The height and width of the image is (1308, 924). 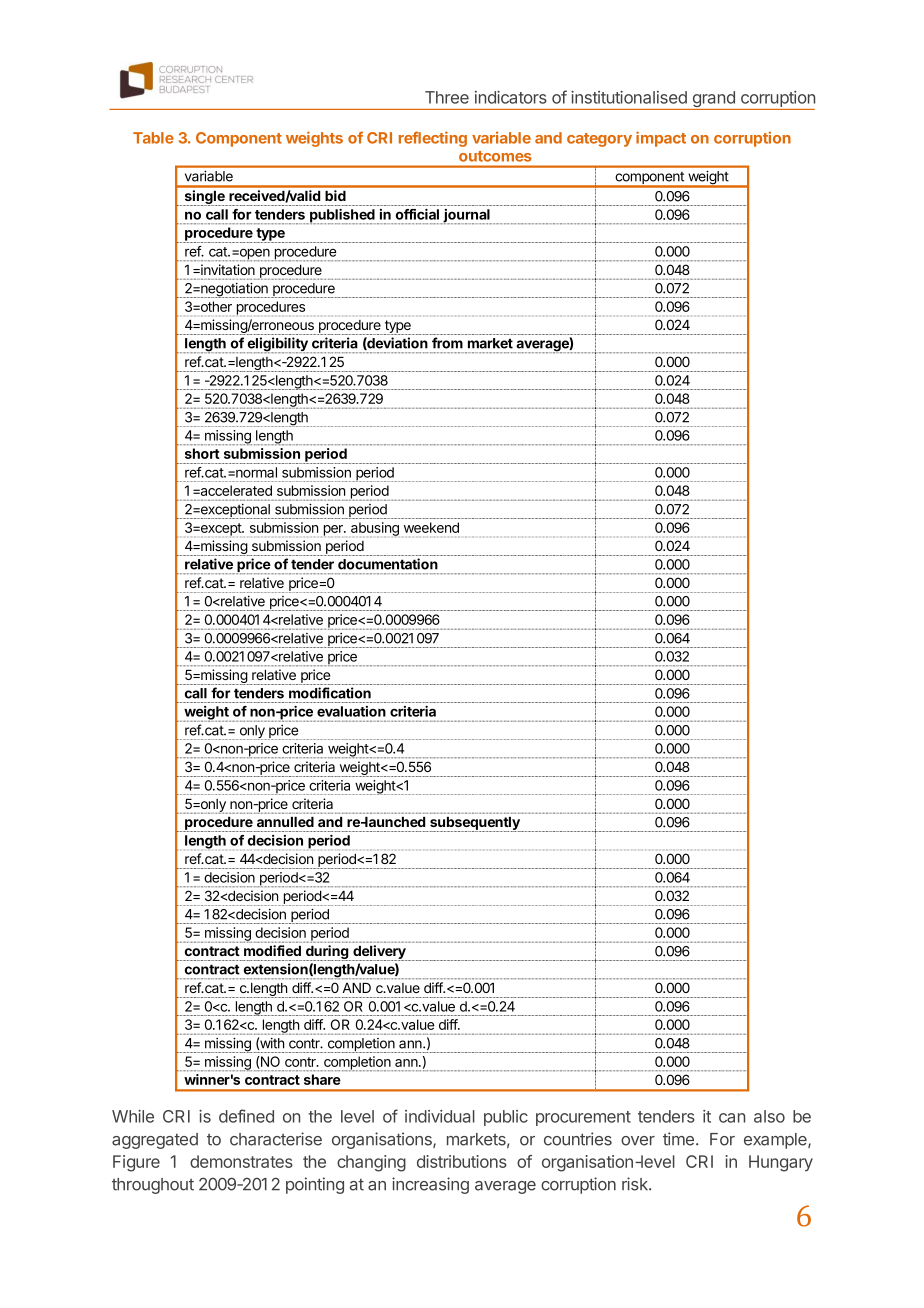 What do you see at coordinates (433, 139) in the image?
I see `reflecting` at bounding box center [433, 139].
